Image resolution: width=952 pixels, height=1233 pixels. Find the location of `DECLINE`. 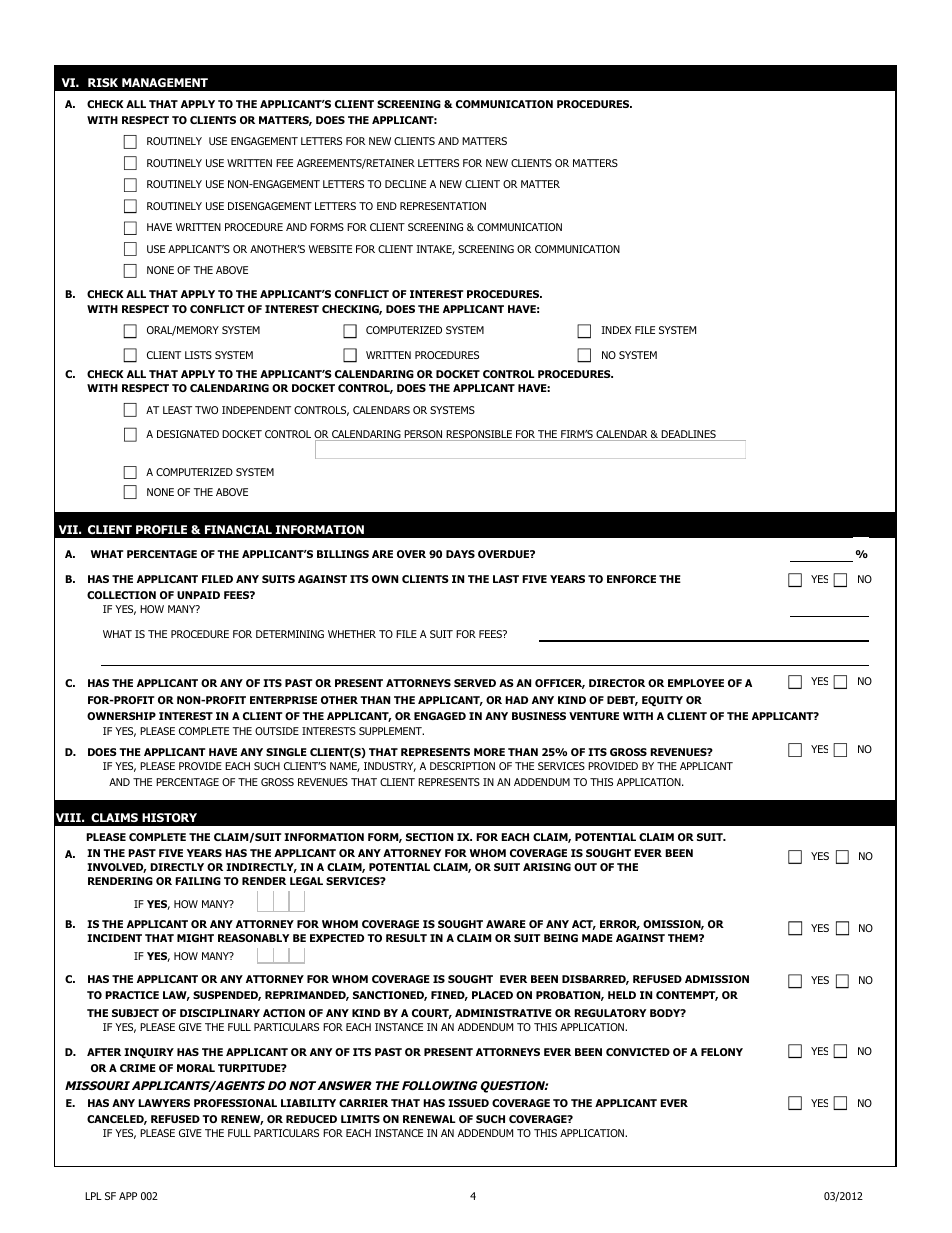

DECLINE is located at coordinates (405, 184).
